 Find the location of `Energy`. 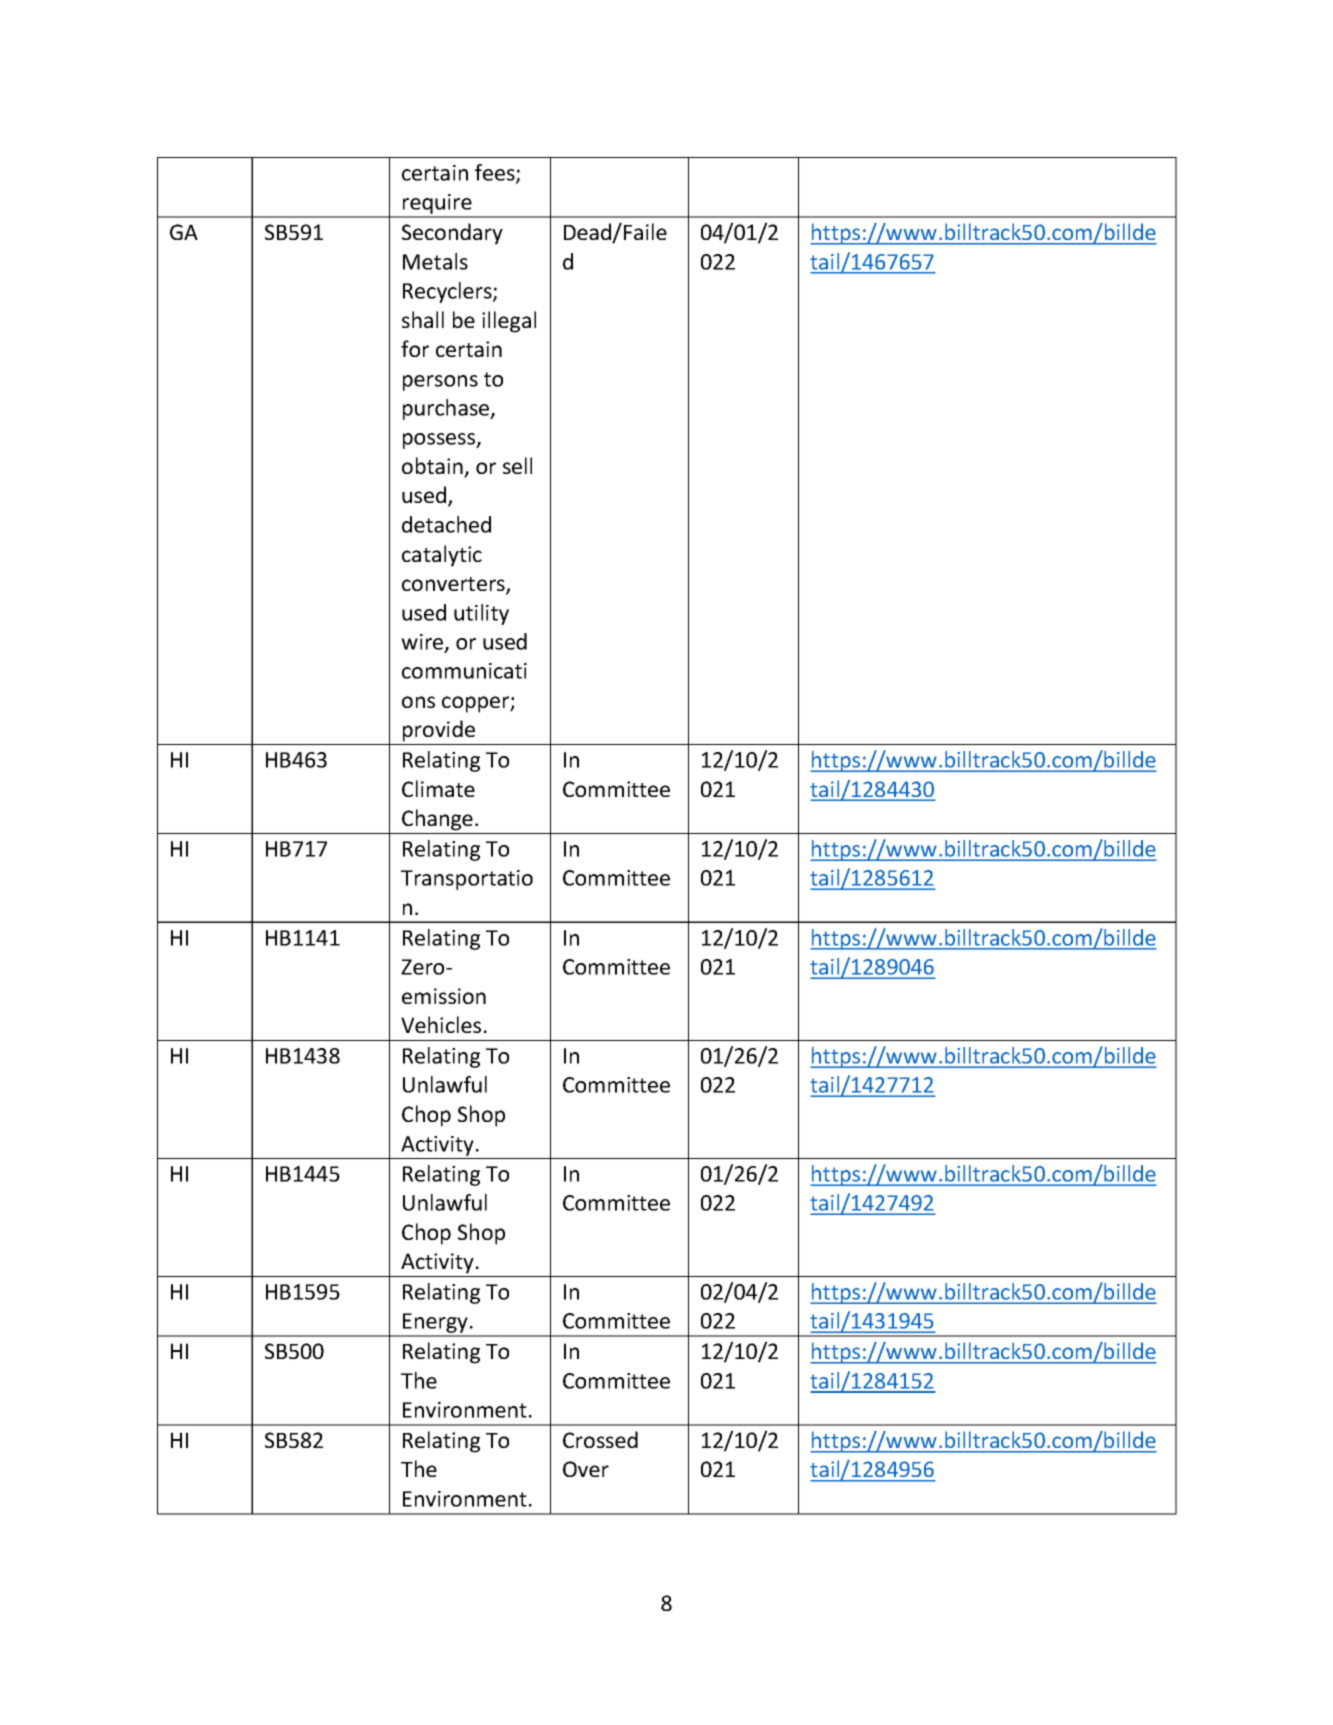

Energy is located at coordinates (435, 1324).
